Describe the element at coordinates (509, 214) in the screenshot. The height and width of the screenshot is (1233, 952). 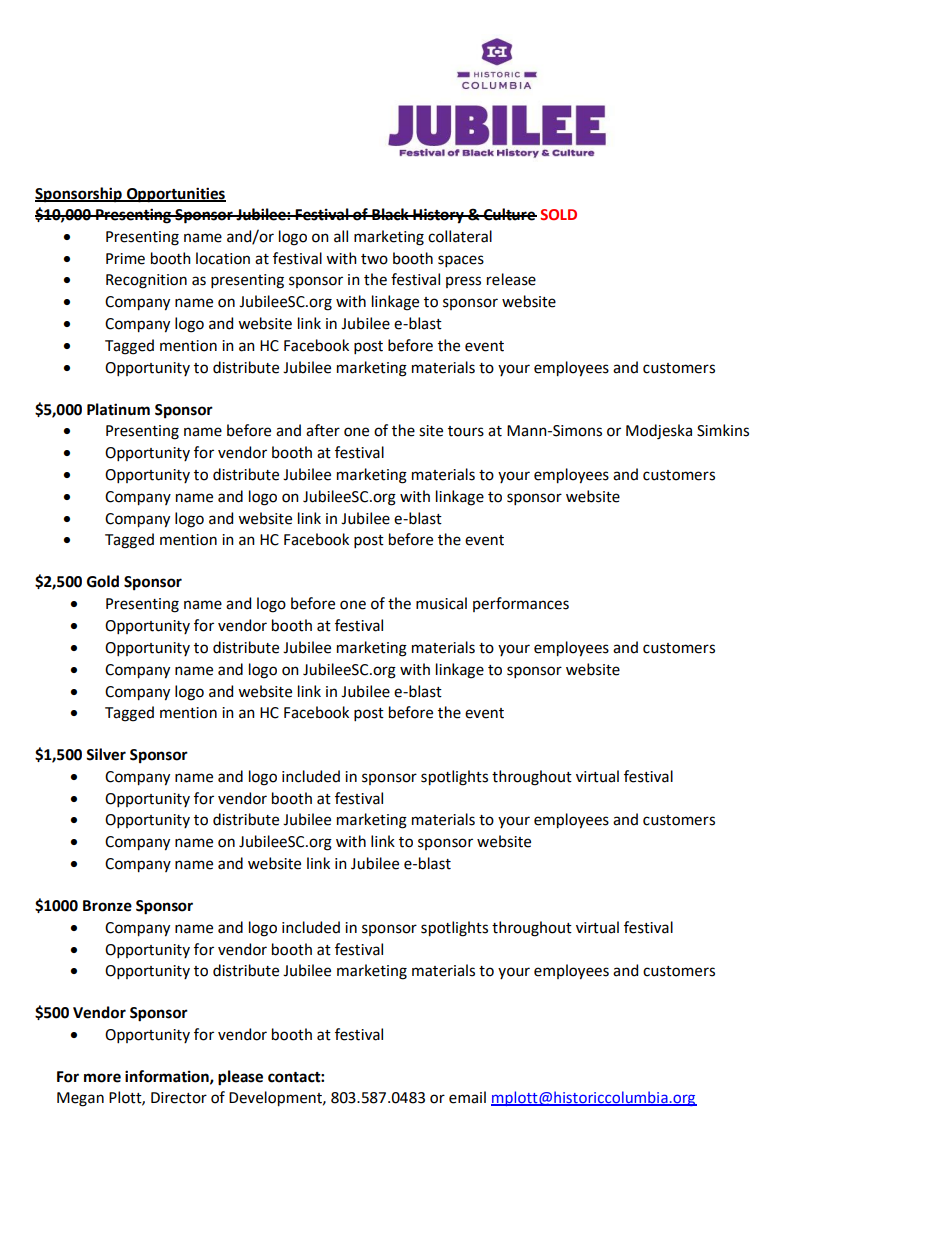
I see `Culture` at that location.
